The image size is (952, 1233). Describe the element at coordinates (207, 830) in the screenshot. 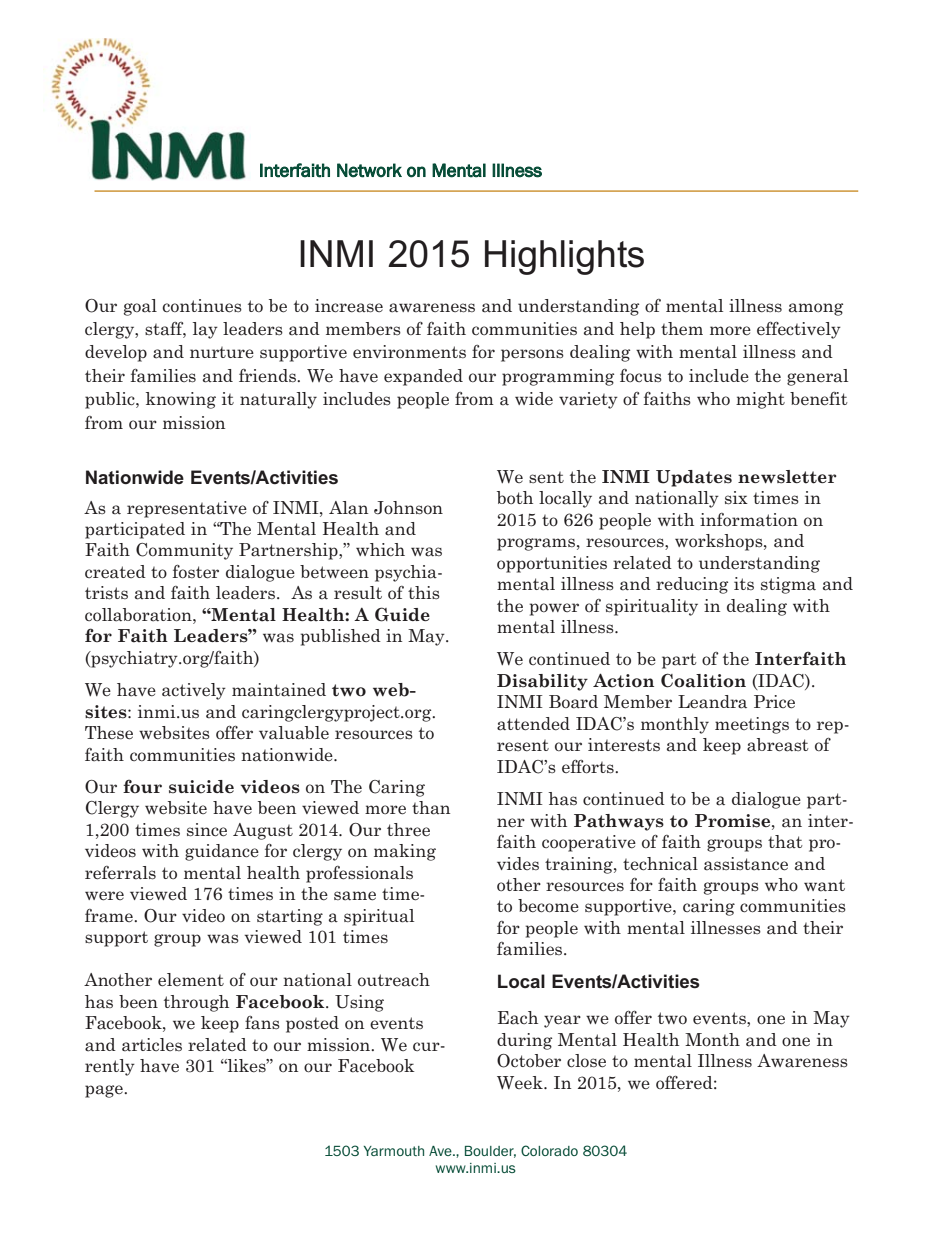

I see `since` at that location.
